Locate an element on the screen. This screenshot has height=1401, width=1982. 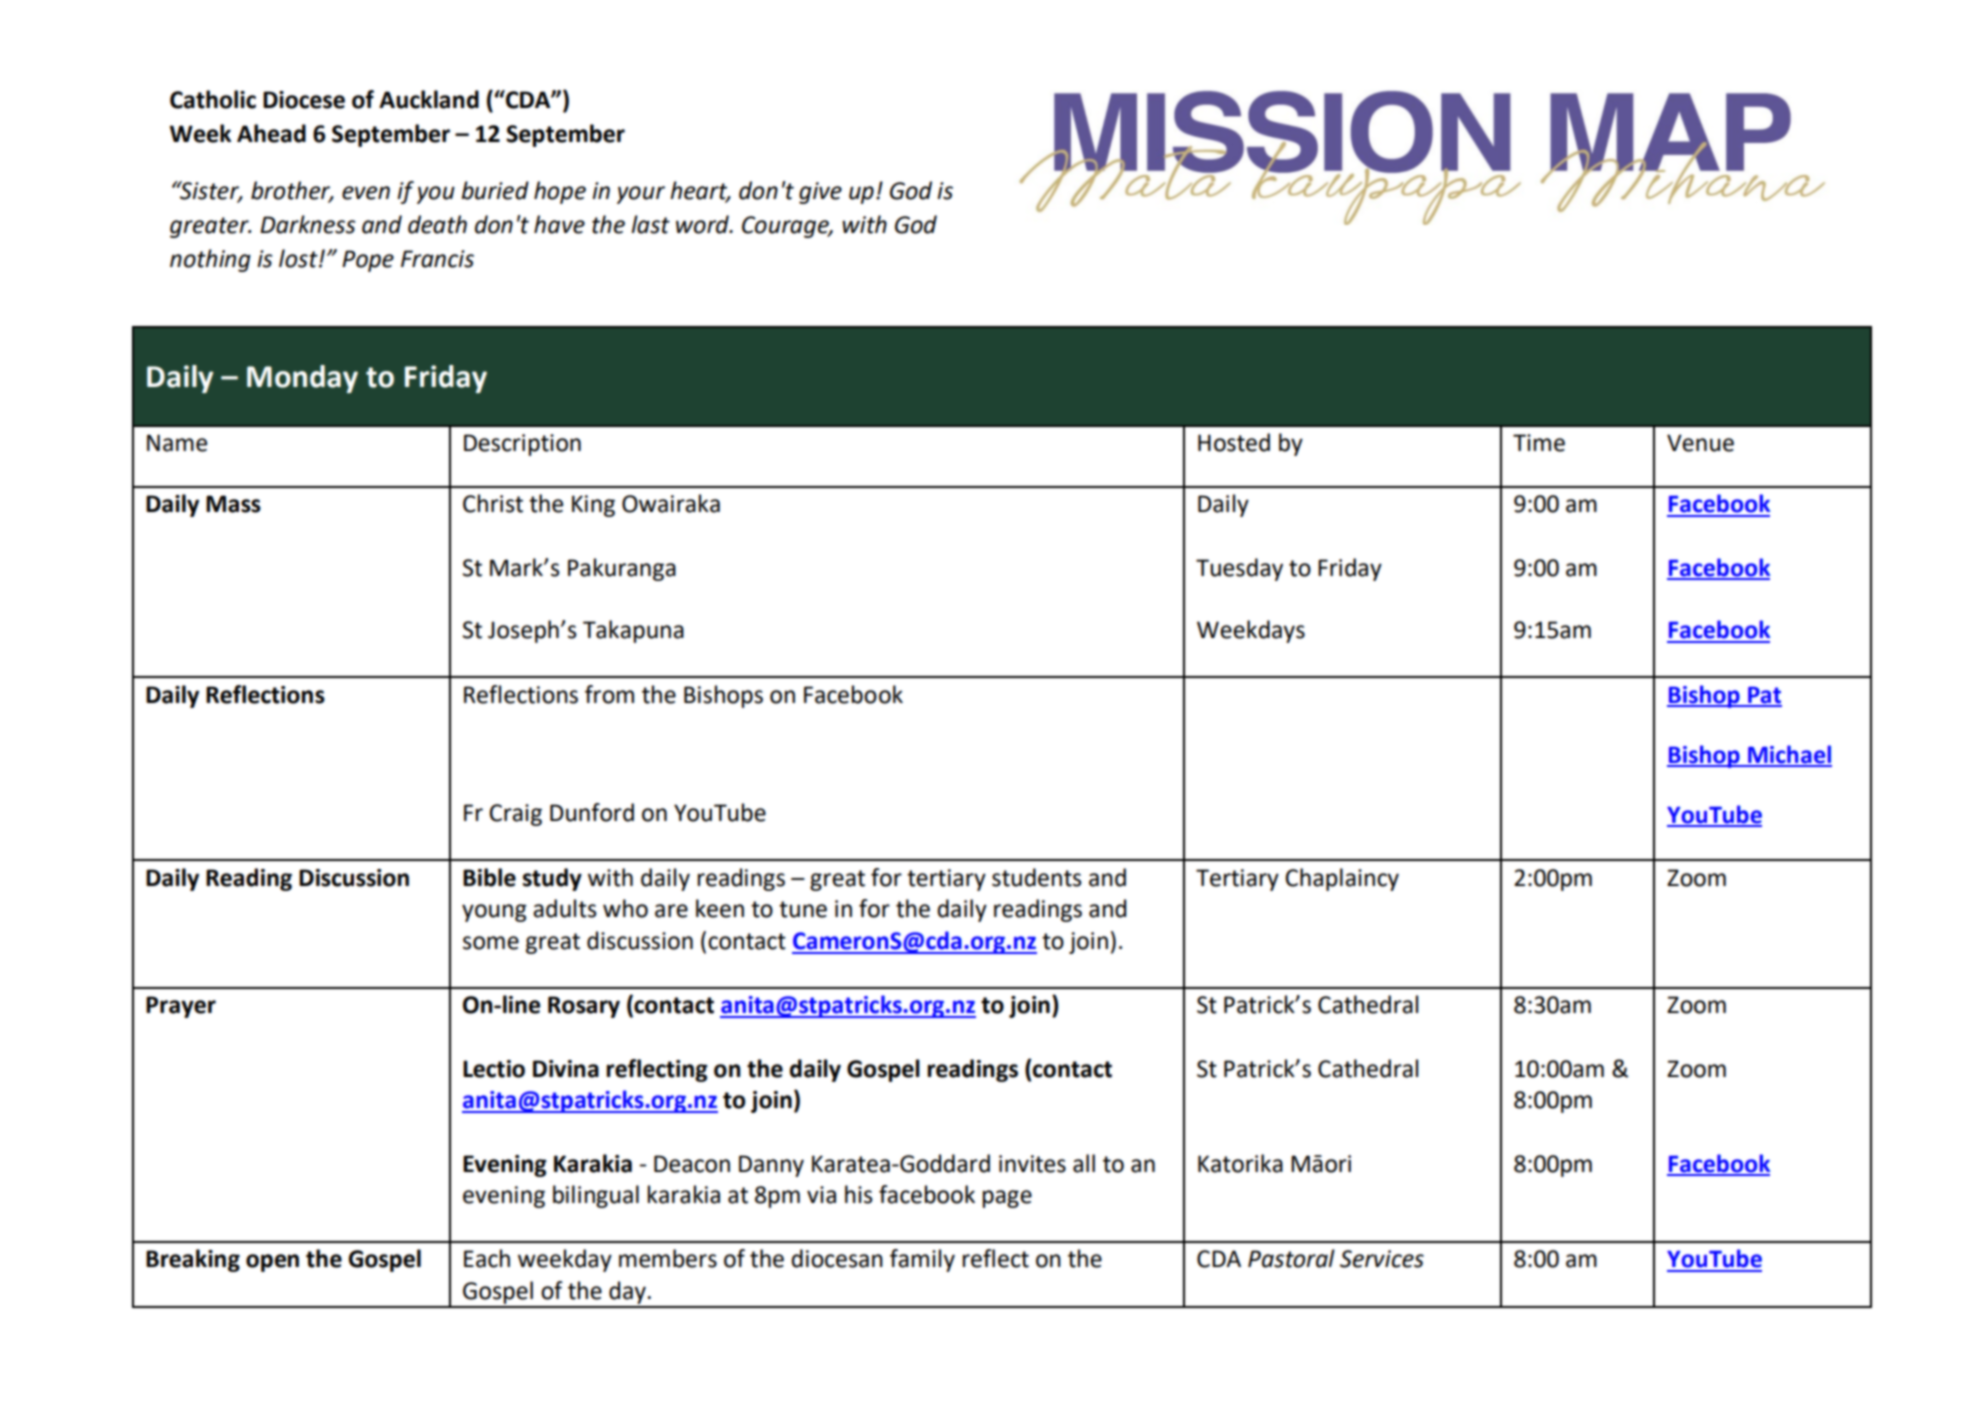
Chaplaincy is located at coordinates (1342, 879).
